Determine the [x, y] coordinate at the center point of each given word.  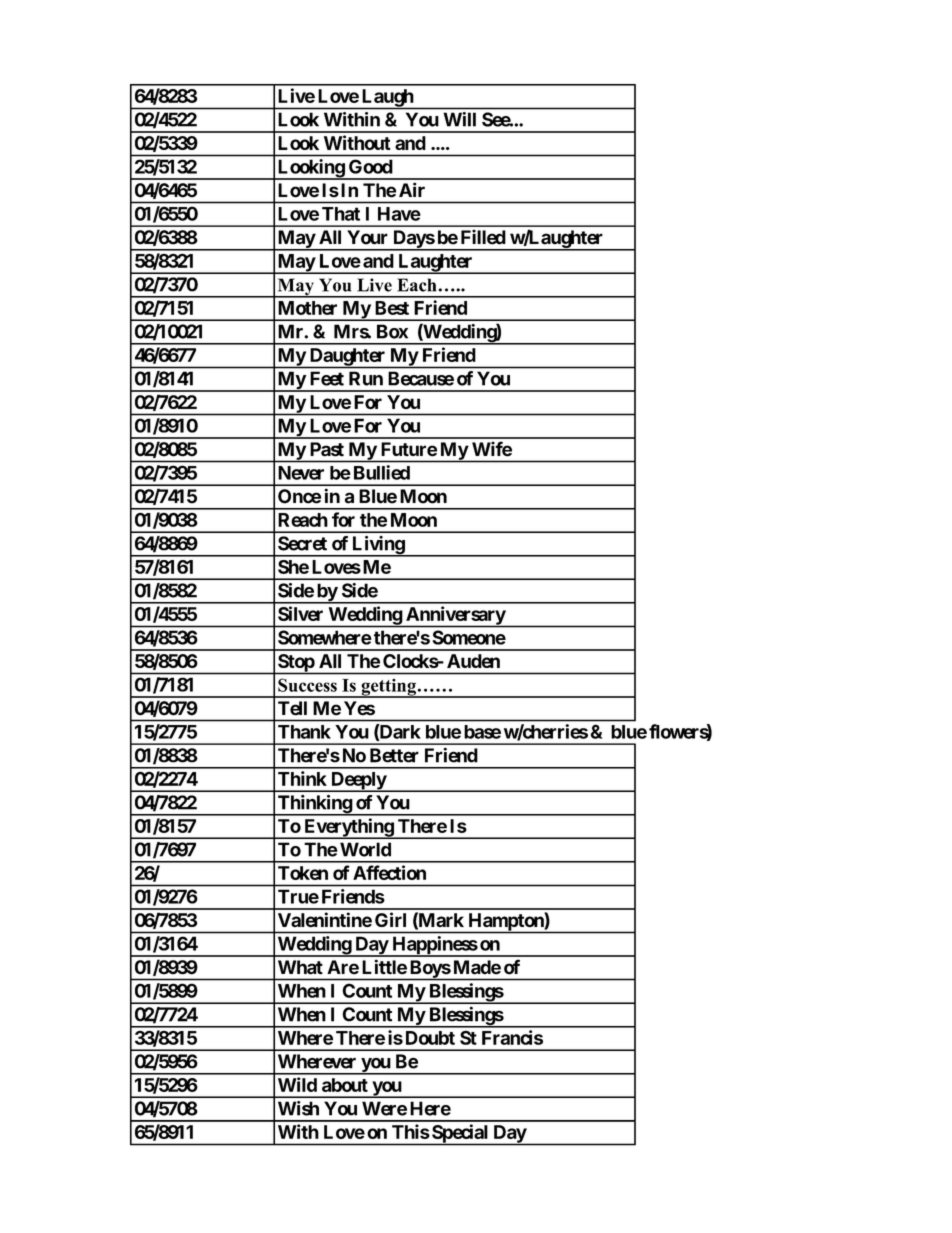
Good [371, 166]
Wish [298, 1108]
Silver [300, 613]
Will [459, 119]
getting [388, 688]
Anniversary [455, 616]
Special [460, 1134]
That [341, 214]
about [345, 1085]
